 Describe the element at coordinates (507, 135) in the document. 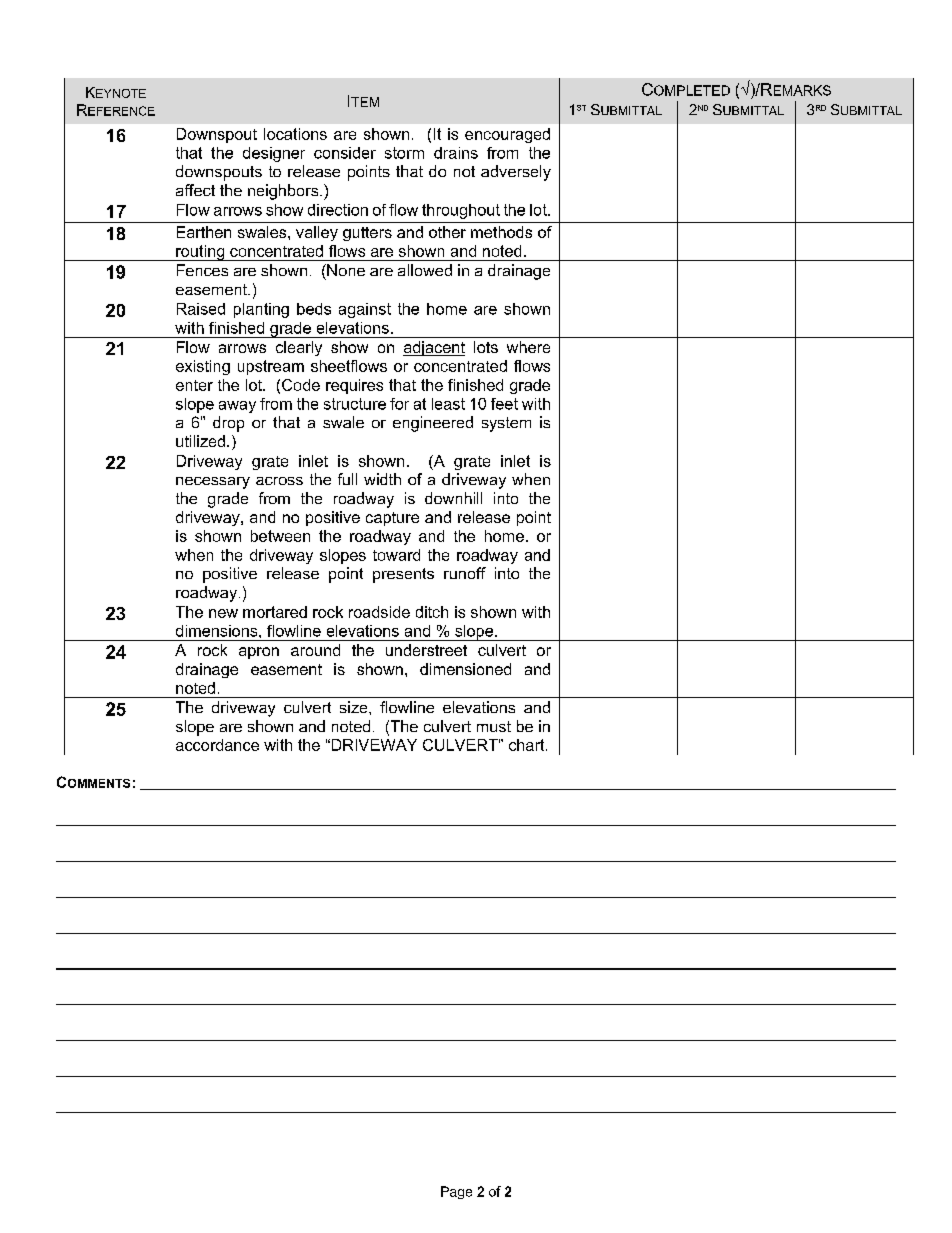

I see `encouraged` at that location.
